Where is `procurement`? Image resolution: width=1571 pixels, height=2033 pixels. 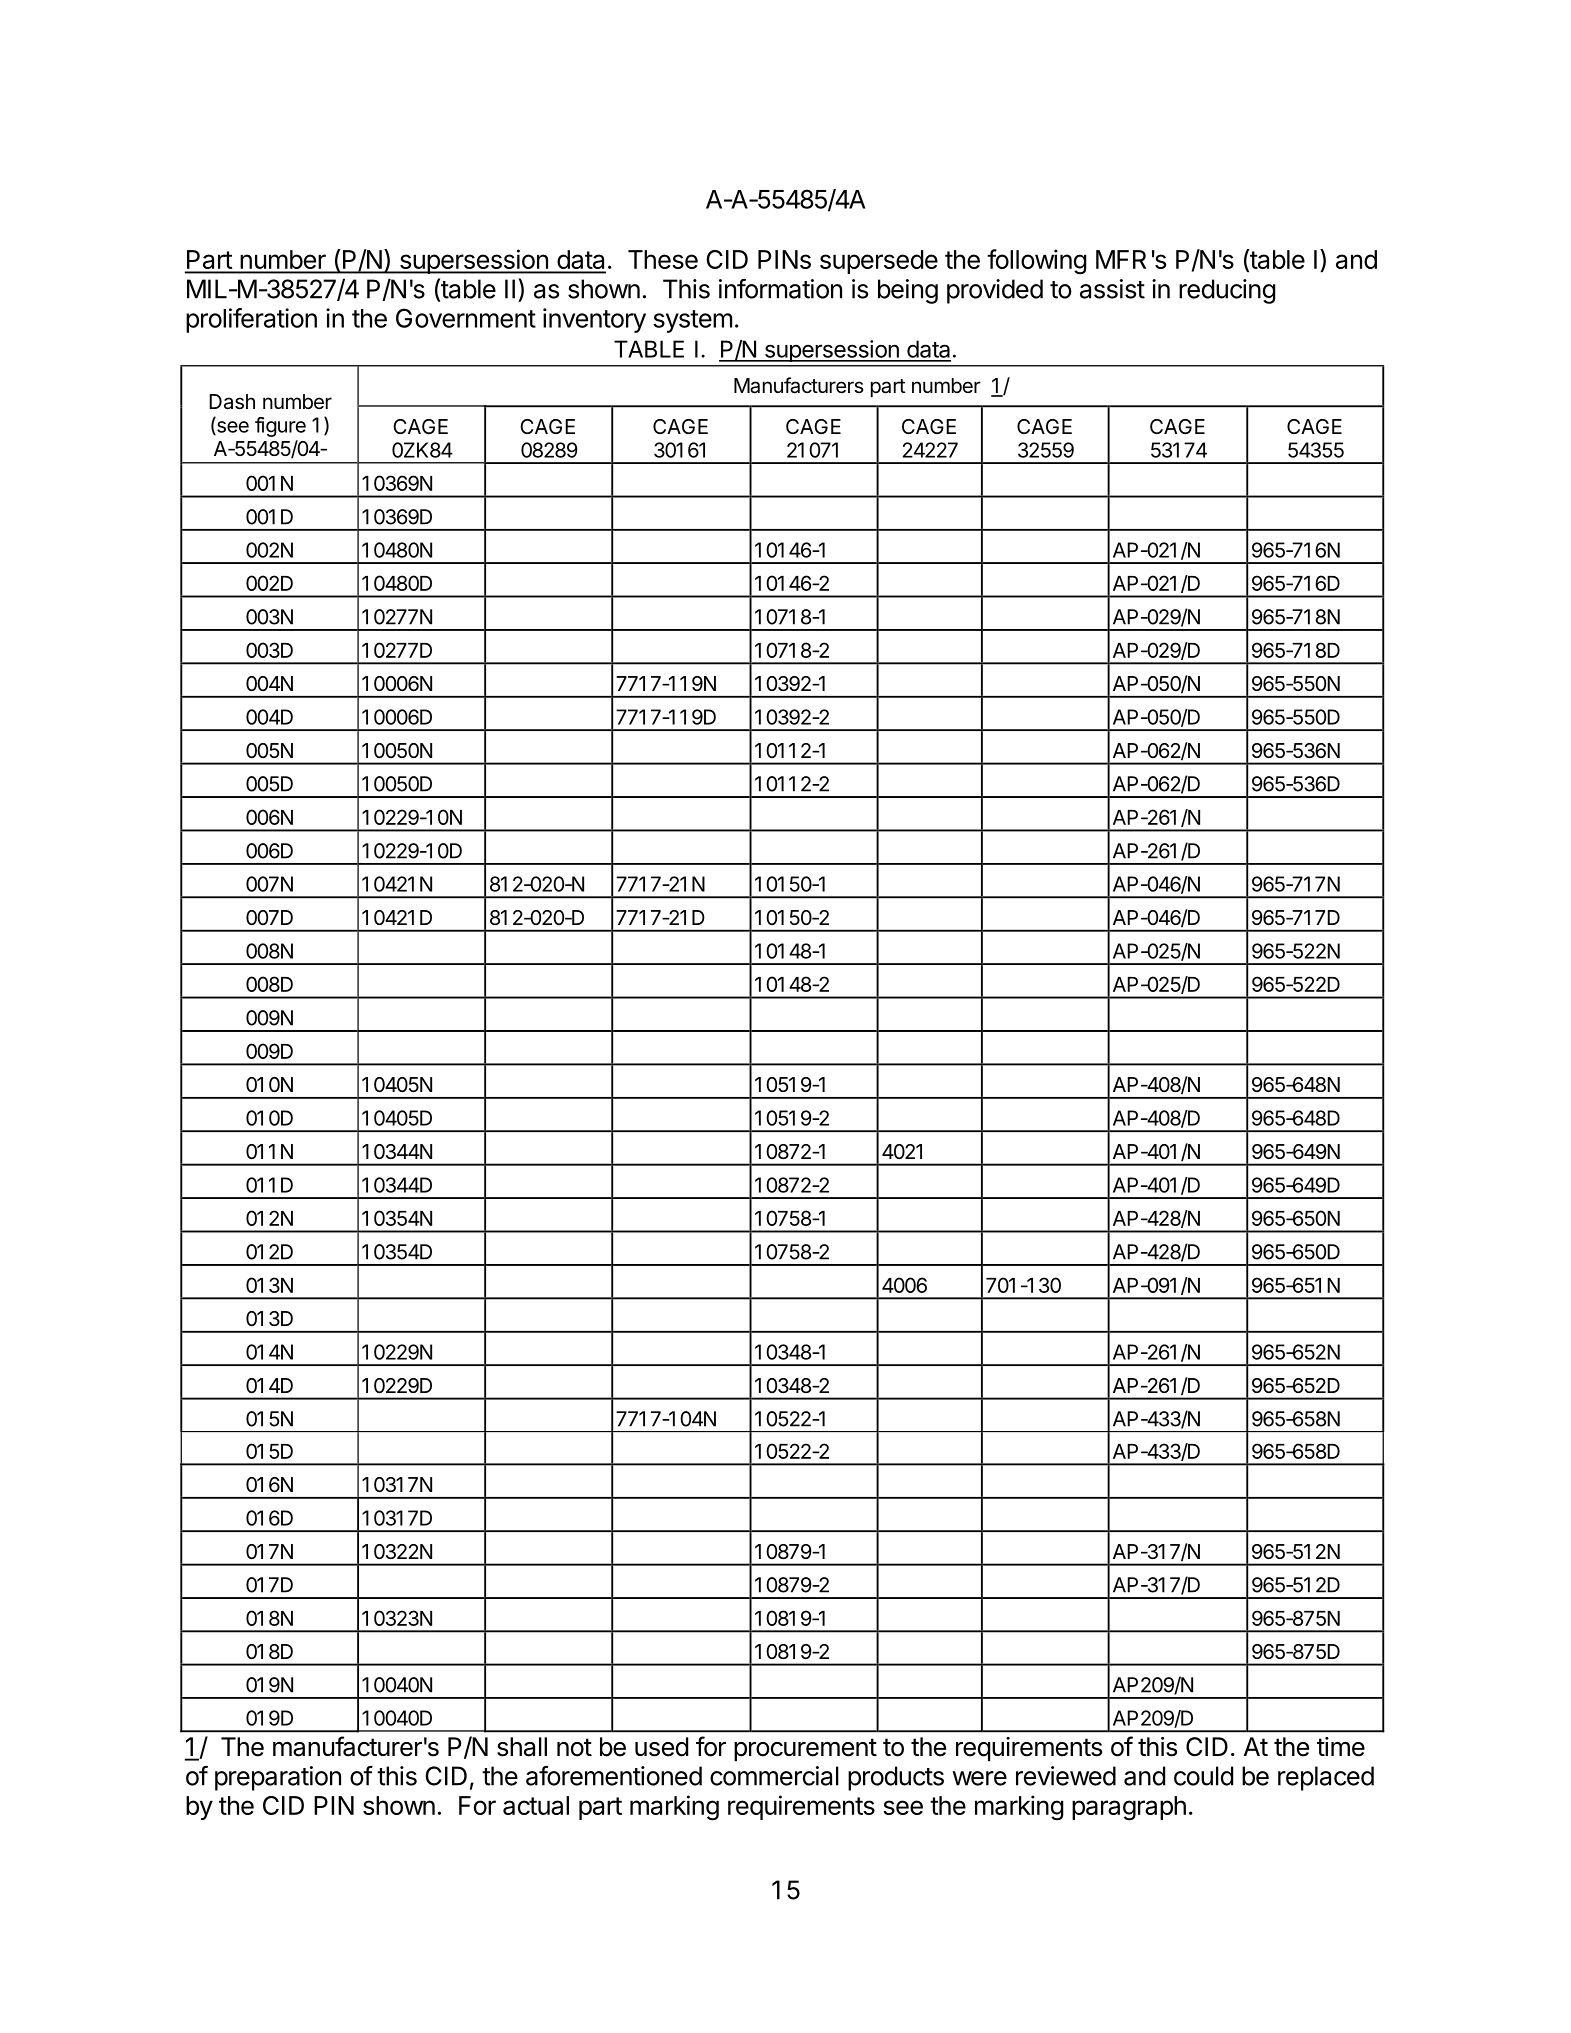 procurement is located at coordinates (805, 1750).
